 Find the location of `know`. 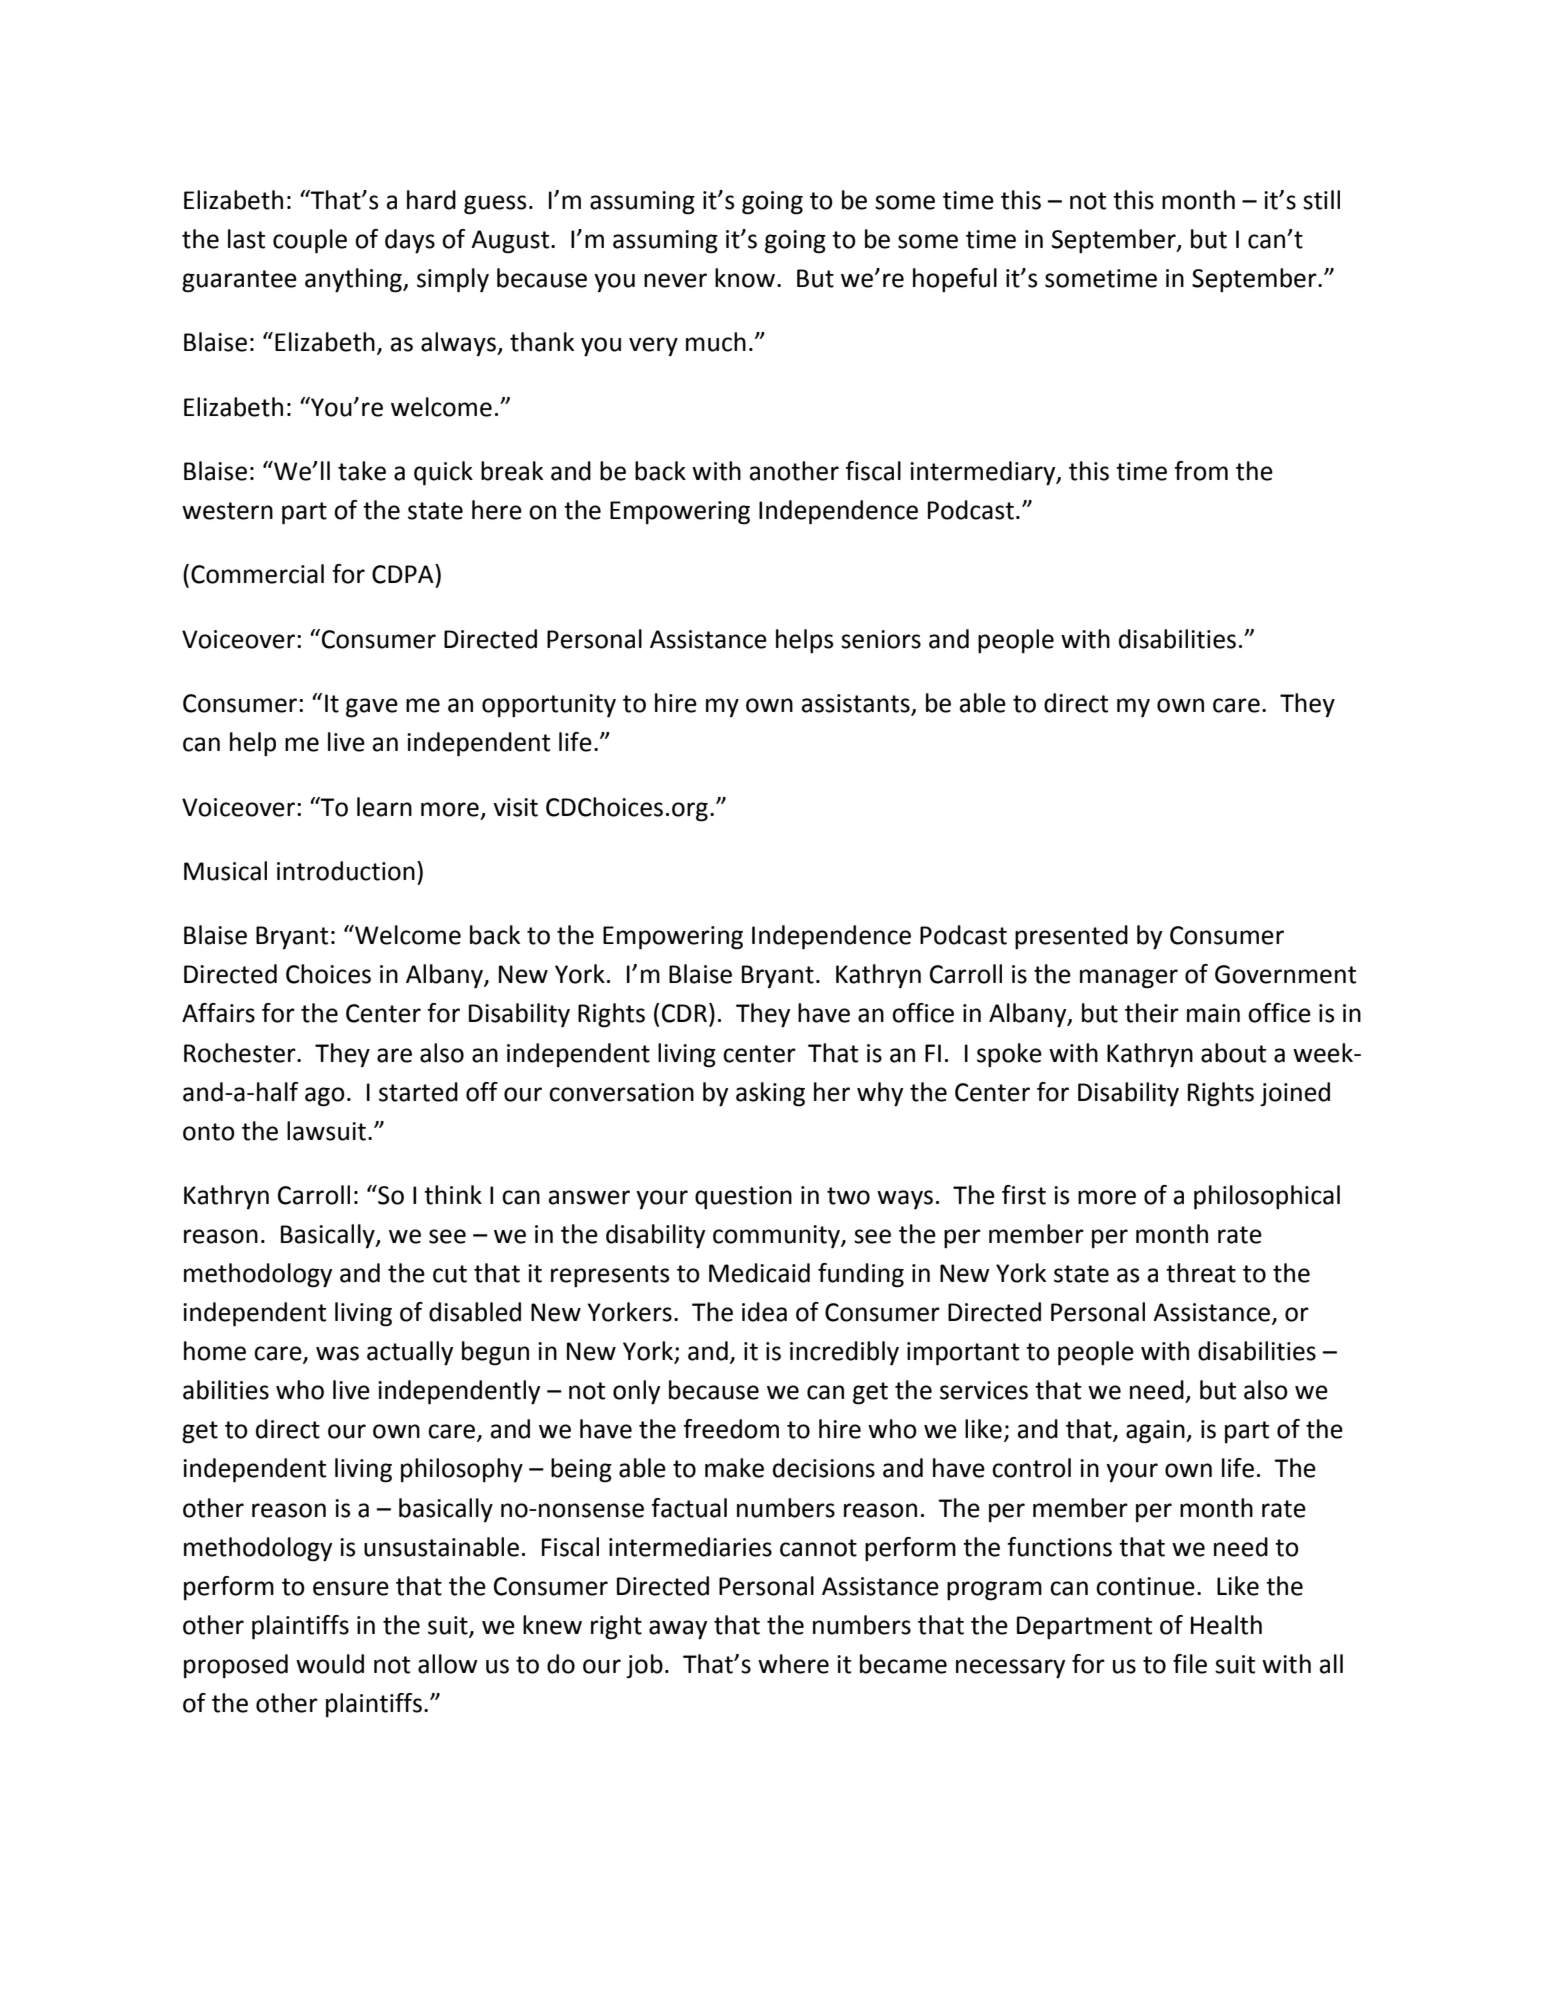

know is located at coordinates (745, 278).
